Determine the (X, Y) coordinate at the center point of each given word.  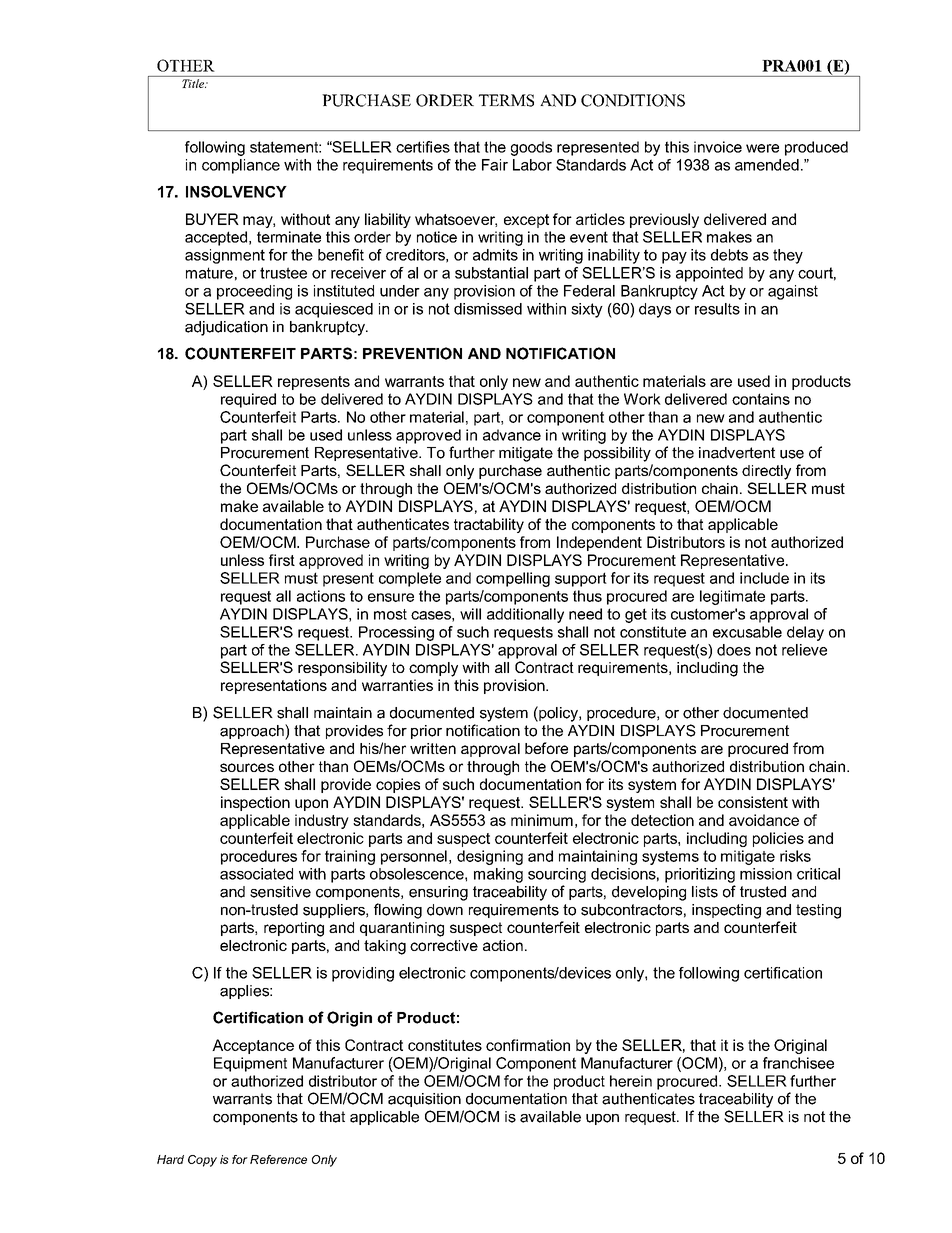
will (470, 614)
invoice (718, 147)
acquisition (424, 1100)
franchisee (798, 1063)
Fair (495, 165)
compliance (241, 166)
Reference (278, 1159)
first (282, 560)
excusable (747, 632)
